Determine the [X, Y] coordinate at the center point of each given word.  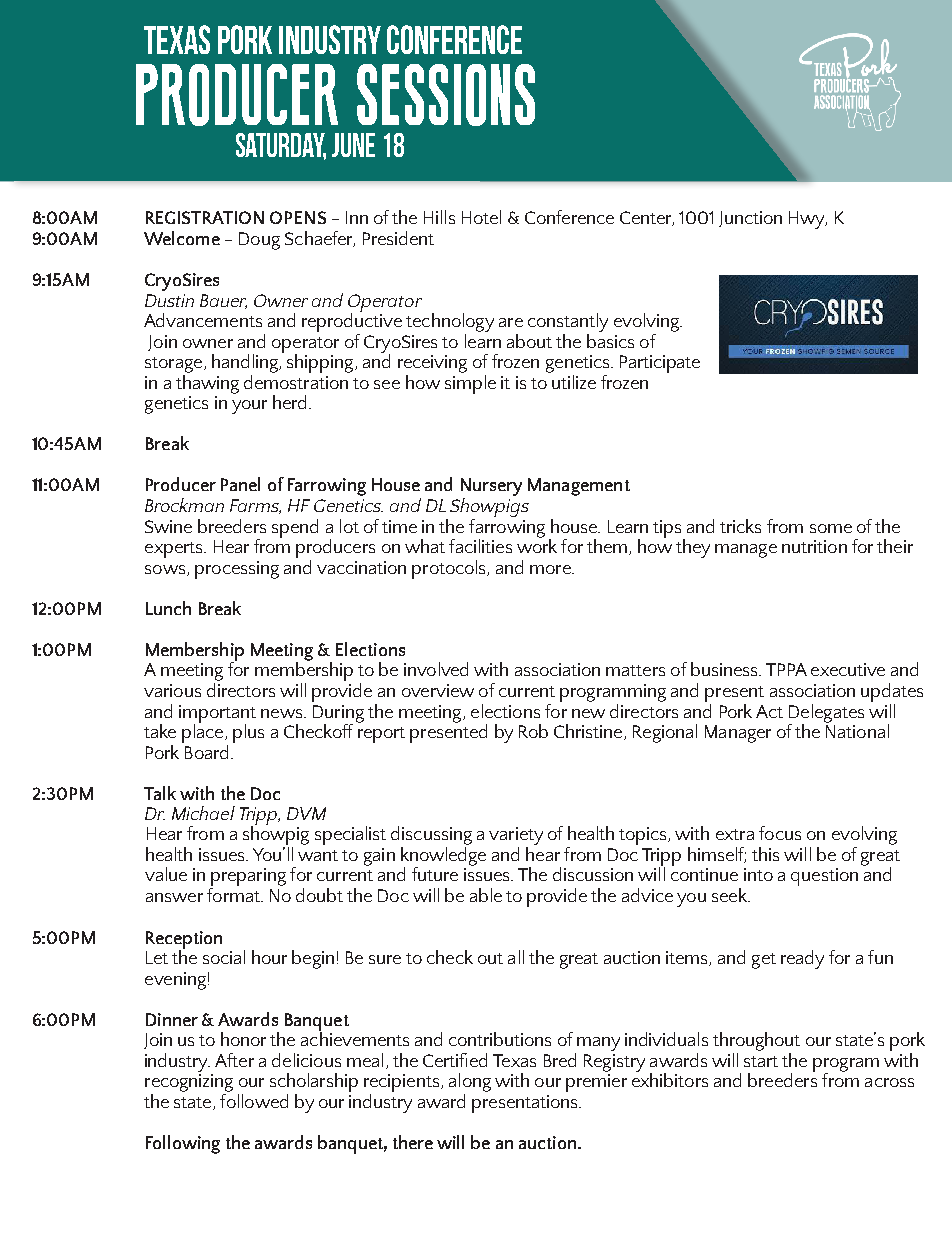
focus [780, 833]
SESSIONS [446, 95]
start [761, 1061]
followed [254, 1101]
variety [516, 836]
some [831, 528]
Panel [240, 484]
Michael [203, 813]
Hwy [808, 220]
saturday [281, 146]
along [470, 1084]
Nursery [491, 488]
